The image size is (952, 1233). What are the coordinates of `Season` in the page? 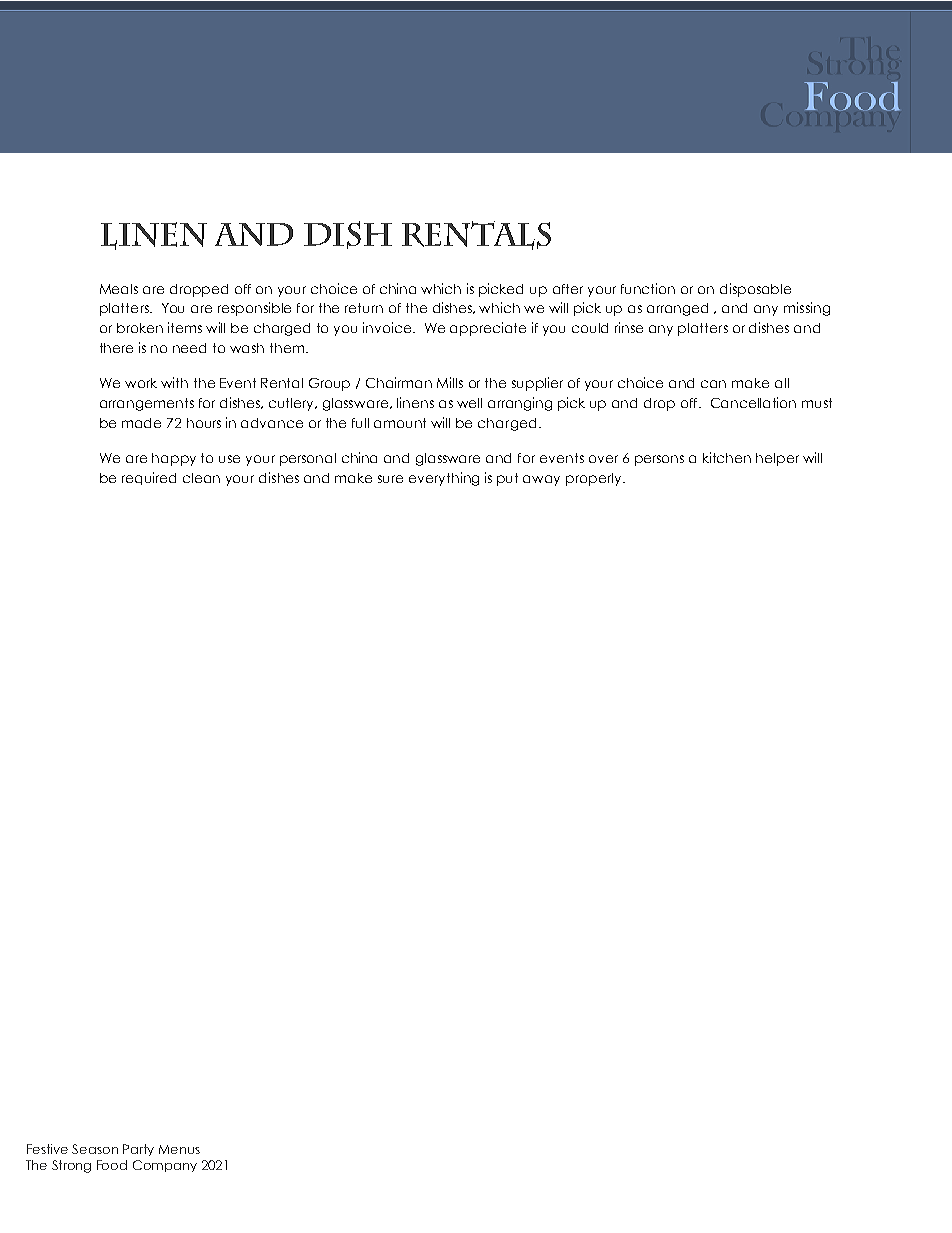 It's located at (95, 1149).
